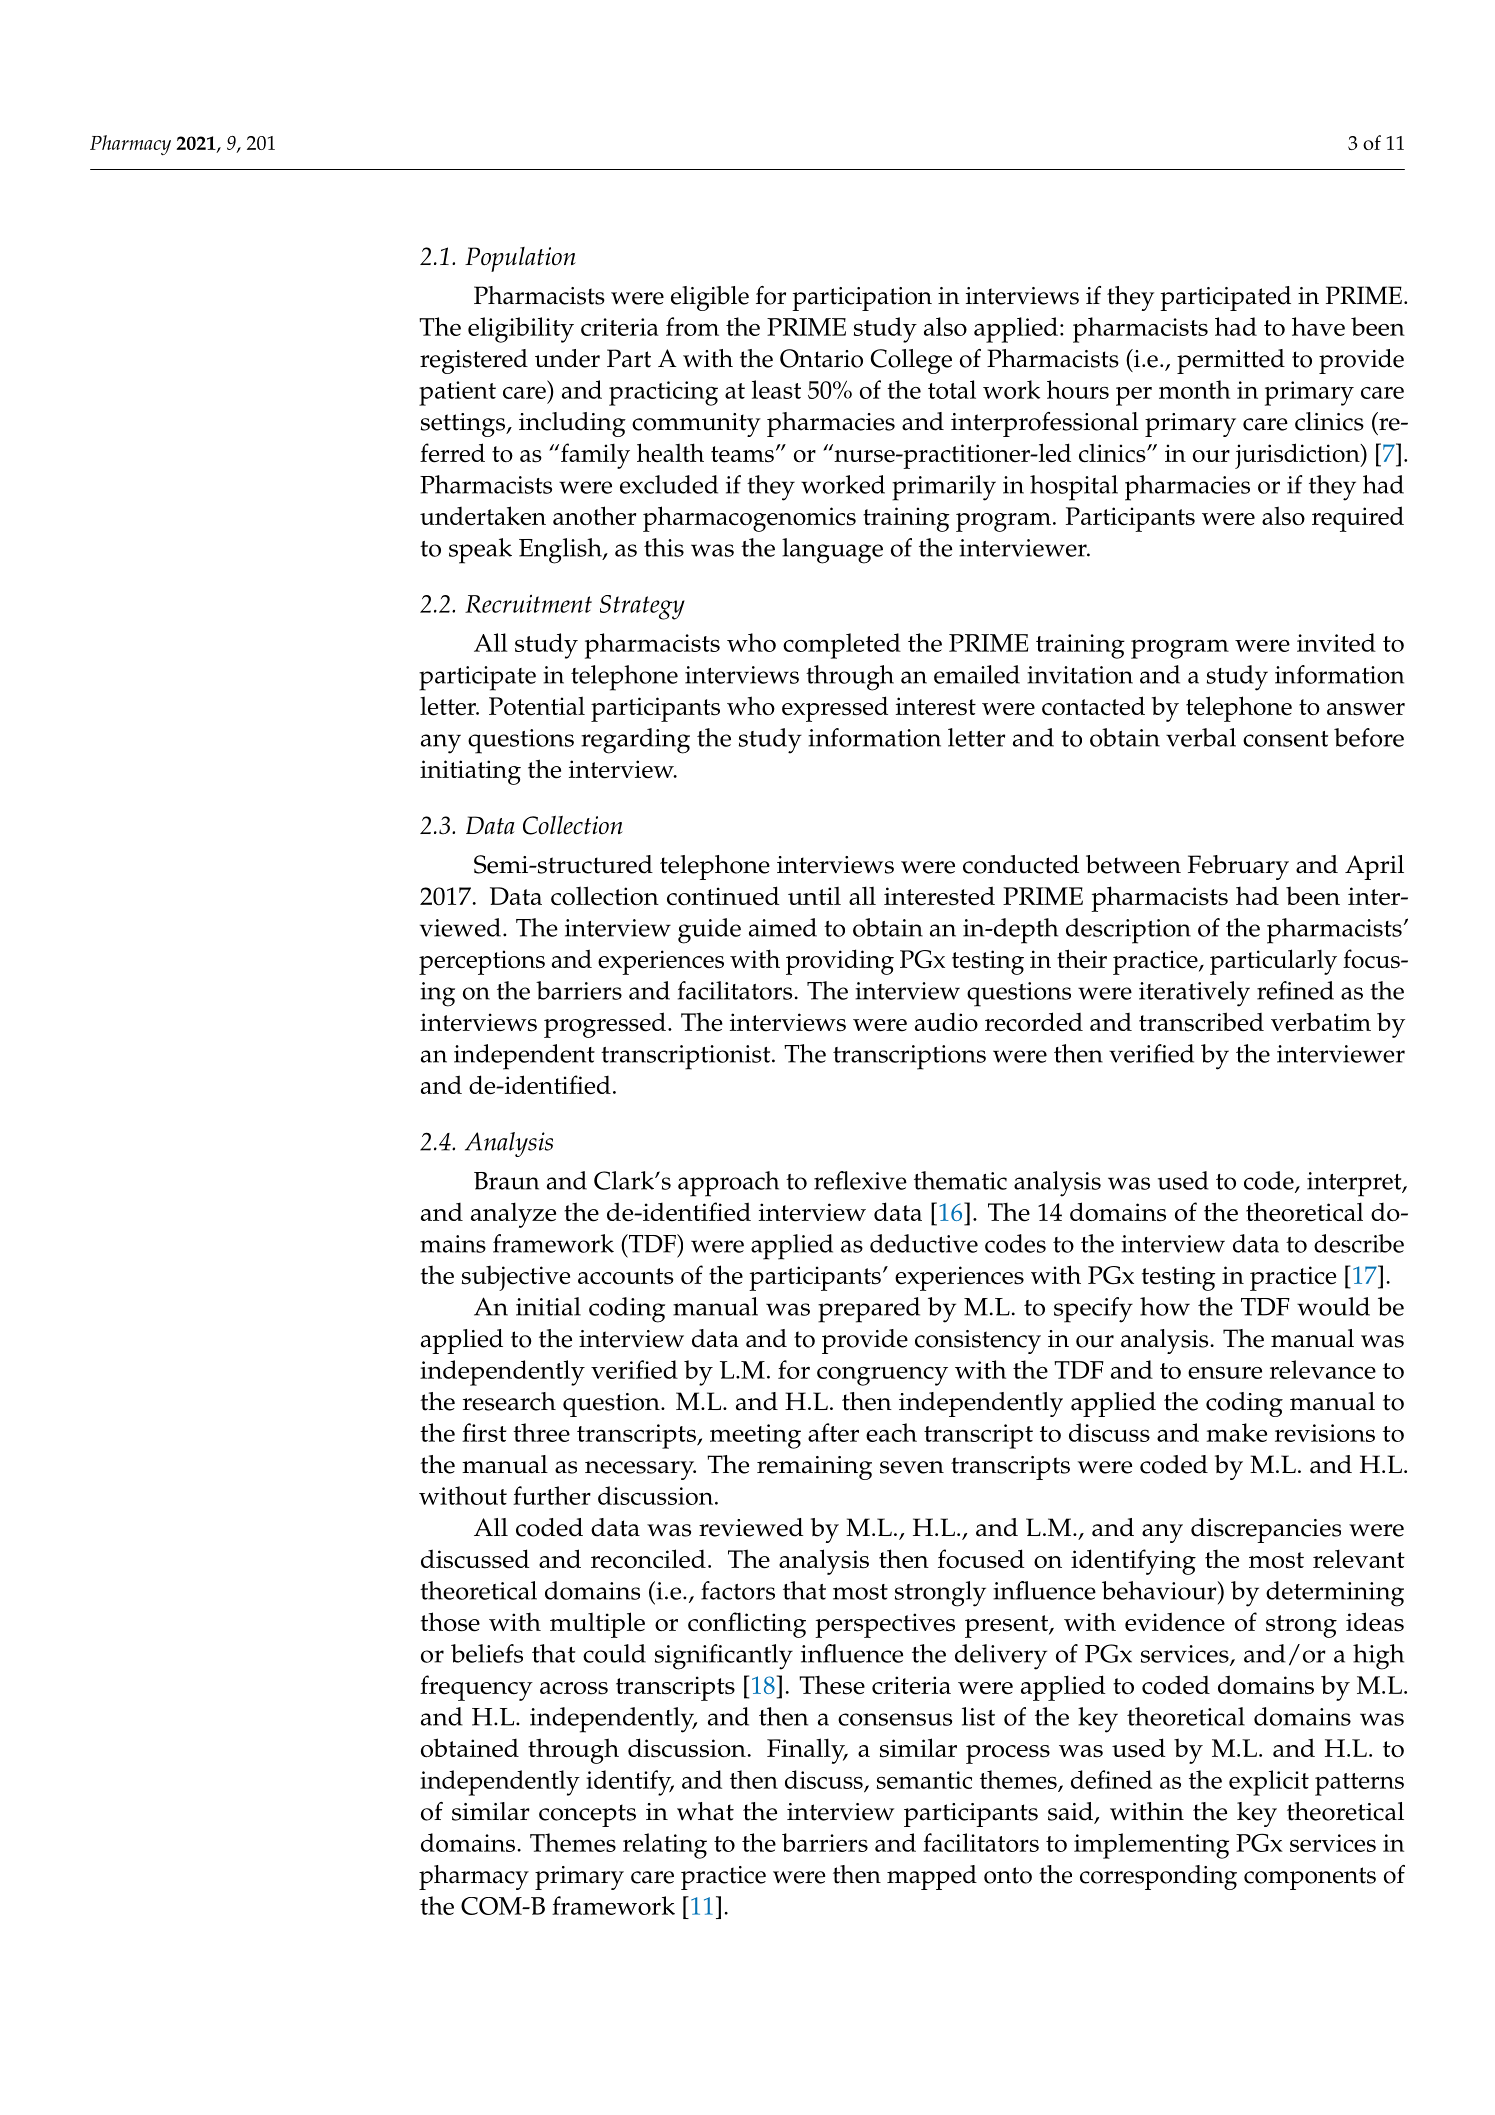  I want to click on mapped, so click(932, 1877).
